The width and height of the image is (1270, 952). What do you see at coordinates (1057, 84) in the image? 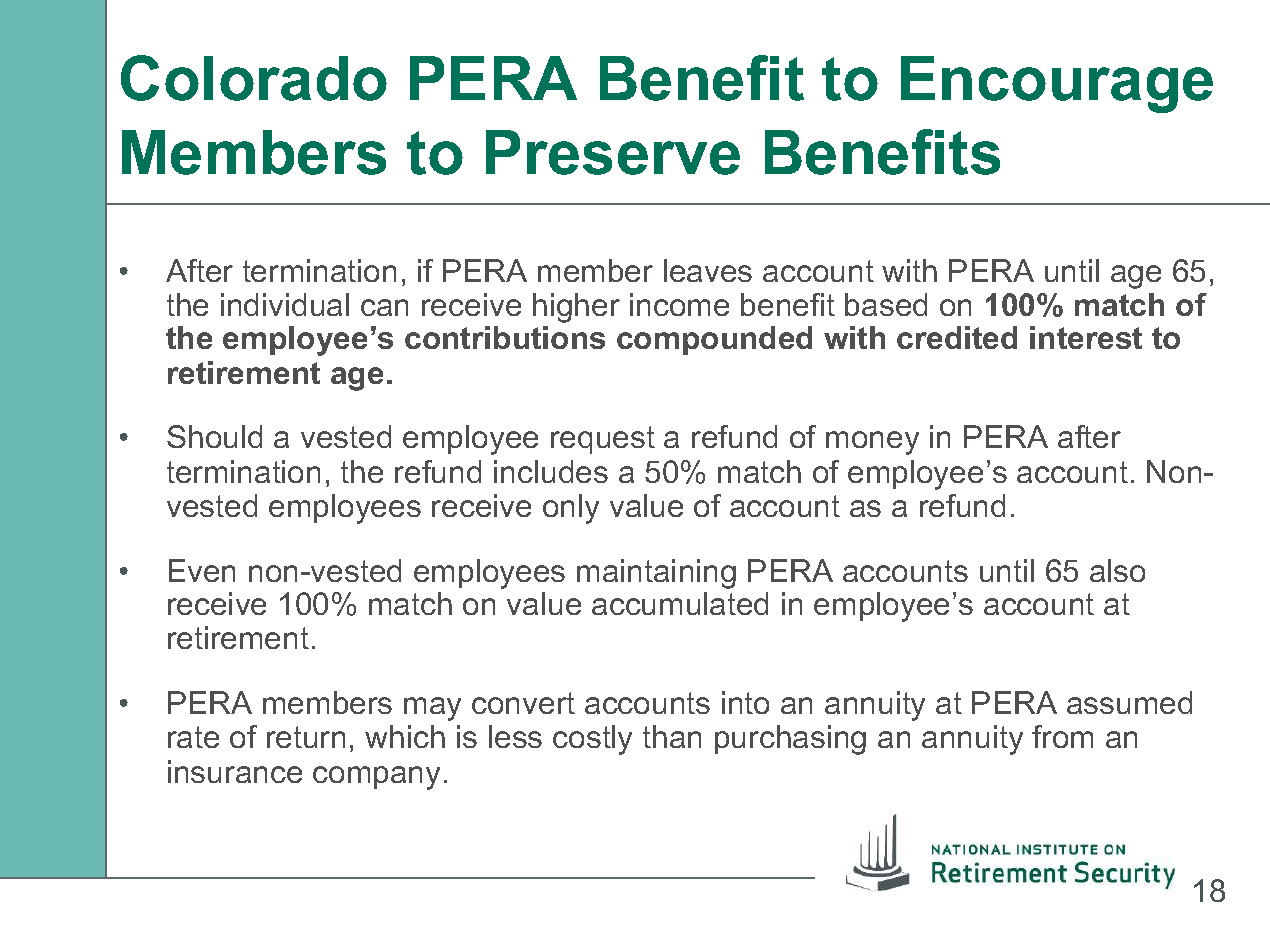
I see `Encourage` at bounding box center [1057, 84].
